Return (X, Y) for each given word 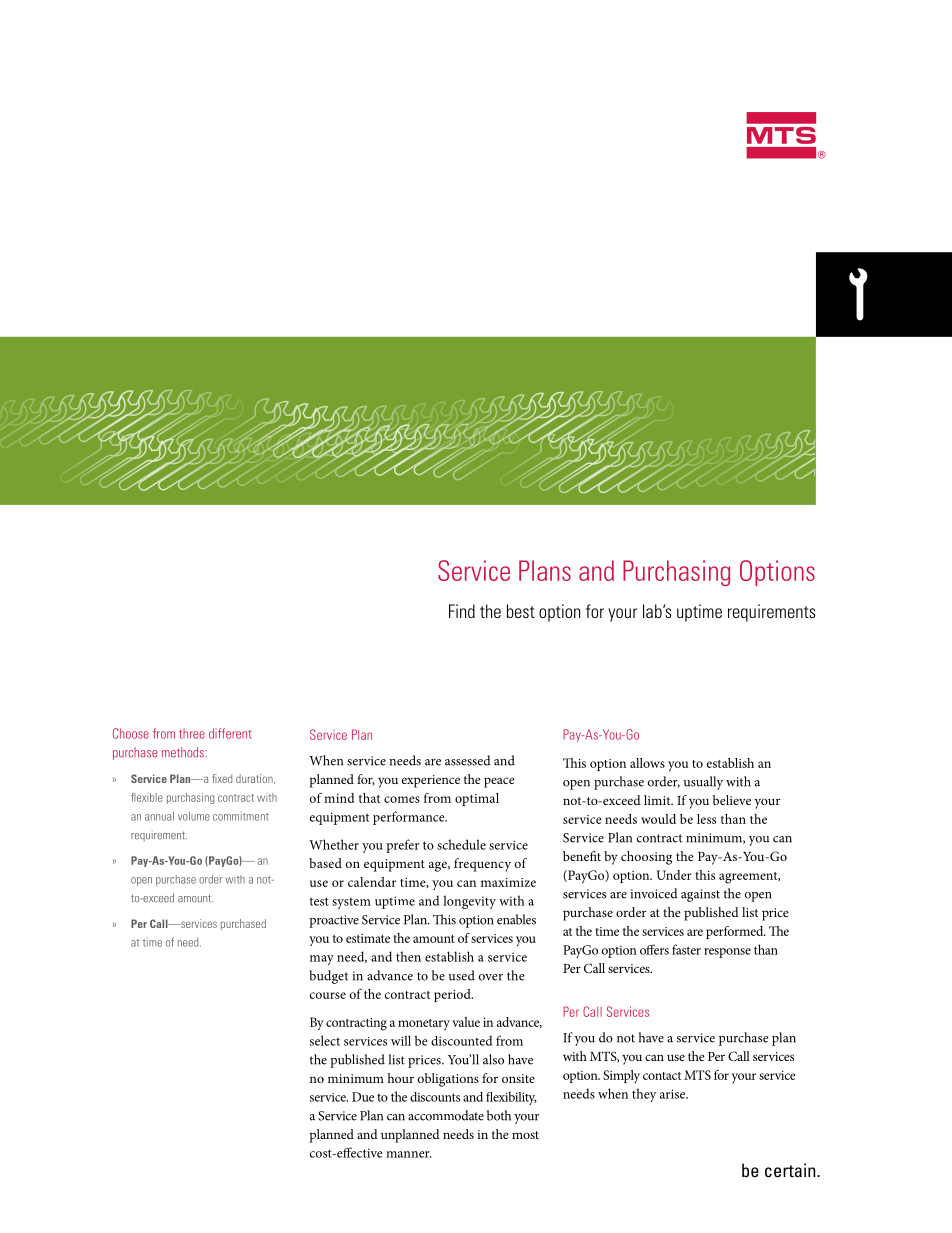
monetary (424, 1024)
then (408, 956)
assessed (468, 760)
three (192, 734)
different (230, 733)
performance (410, 818)
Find (462, 611)
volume (194, 816)
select (325, 1040)
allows (647, 763)
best (521, 611)
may (322, 960)
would (658, 819)
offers (654, 949)
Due (363, 1097)
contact (662, 1076)
